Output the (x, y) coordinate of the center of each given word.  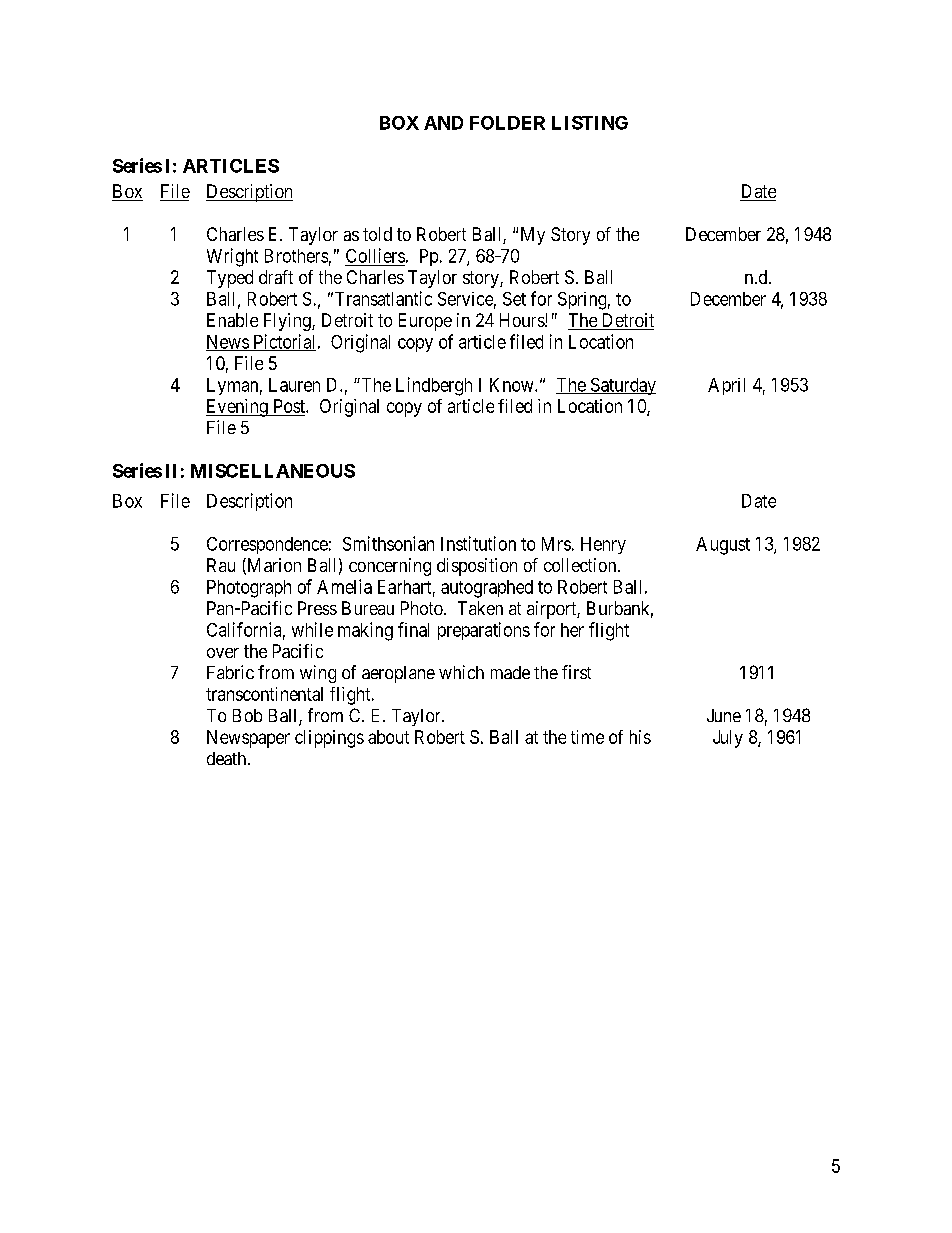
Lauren (294, 385)
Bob (247, 715)
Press (317, 608)
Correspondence (267, 545)
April (726, 386)
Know (513, 385)
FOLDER (507, 123)
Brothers (296, 256)
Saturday (622, 386)
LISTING (590, 123)
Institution (478, 543)
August (723, 546)
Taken (480, 608)
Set (514, 299)
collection (581, 565)
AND (443, 123)
